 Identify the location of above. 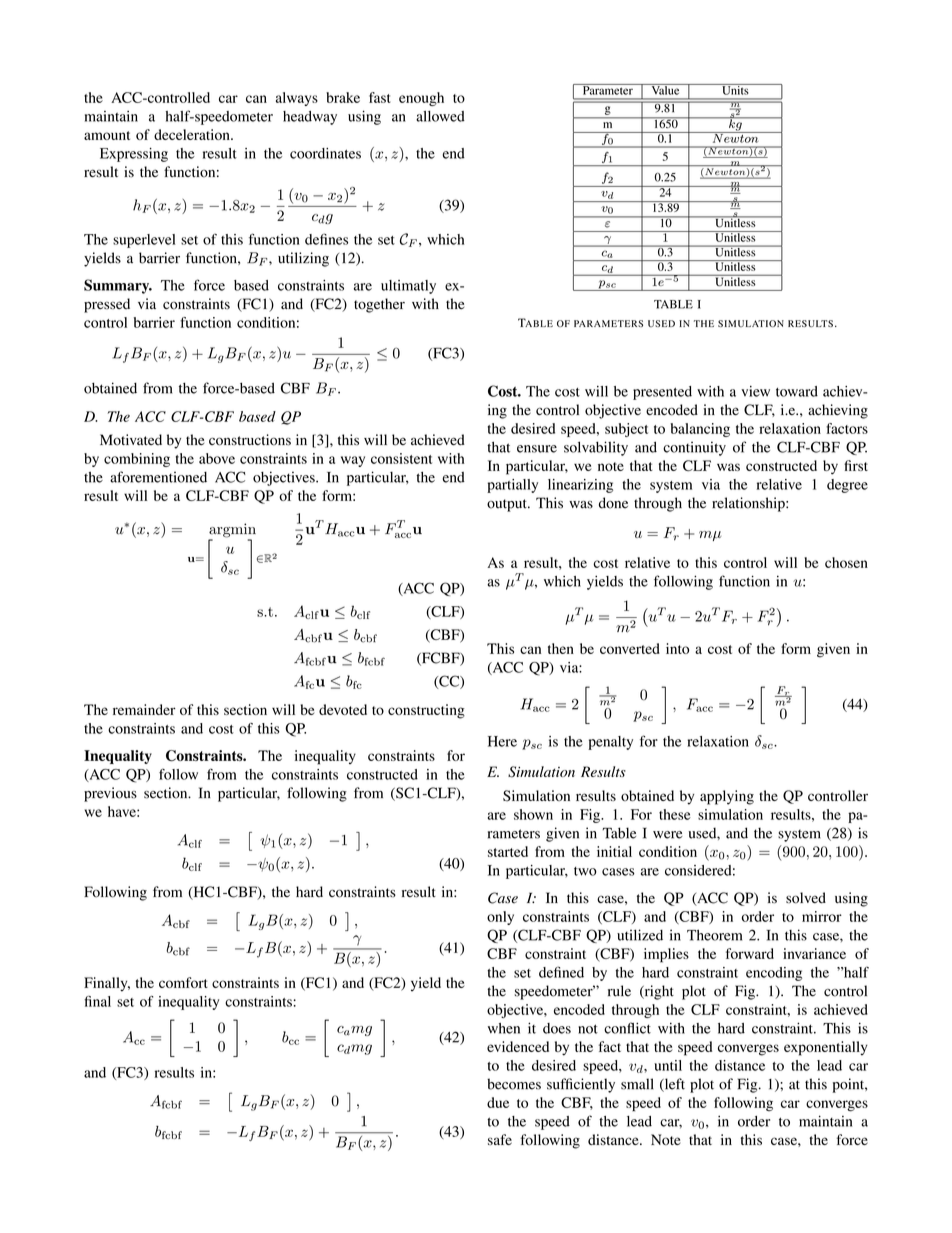
(217, 458).
